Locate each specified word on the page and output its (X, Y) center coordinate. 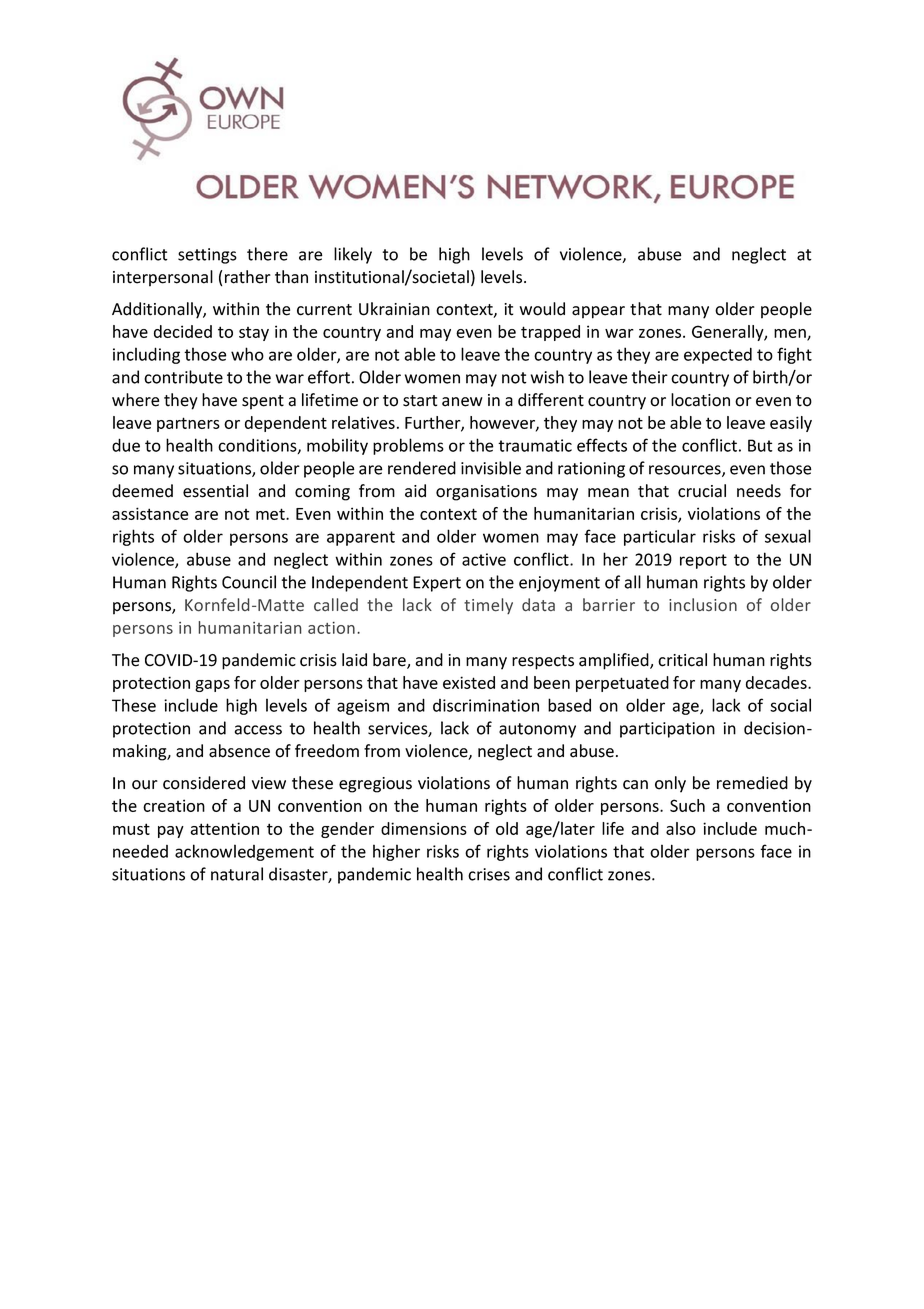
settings (207, 256)
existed (469, 682)
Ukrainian (394, 309)
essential (215, 491)
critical (682, 660)
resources (686, 471)
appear (598, 312)
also (681, 828)
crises (489, 874)
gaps (212, 686)
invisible (491, 468)
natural (237, 874)
